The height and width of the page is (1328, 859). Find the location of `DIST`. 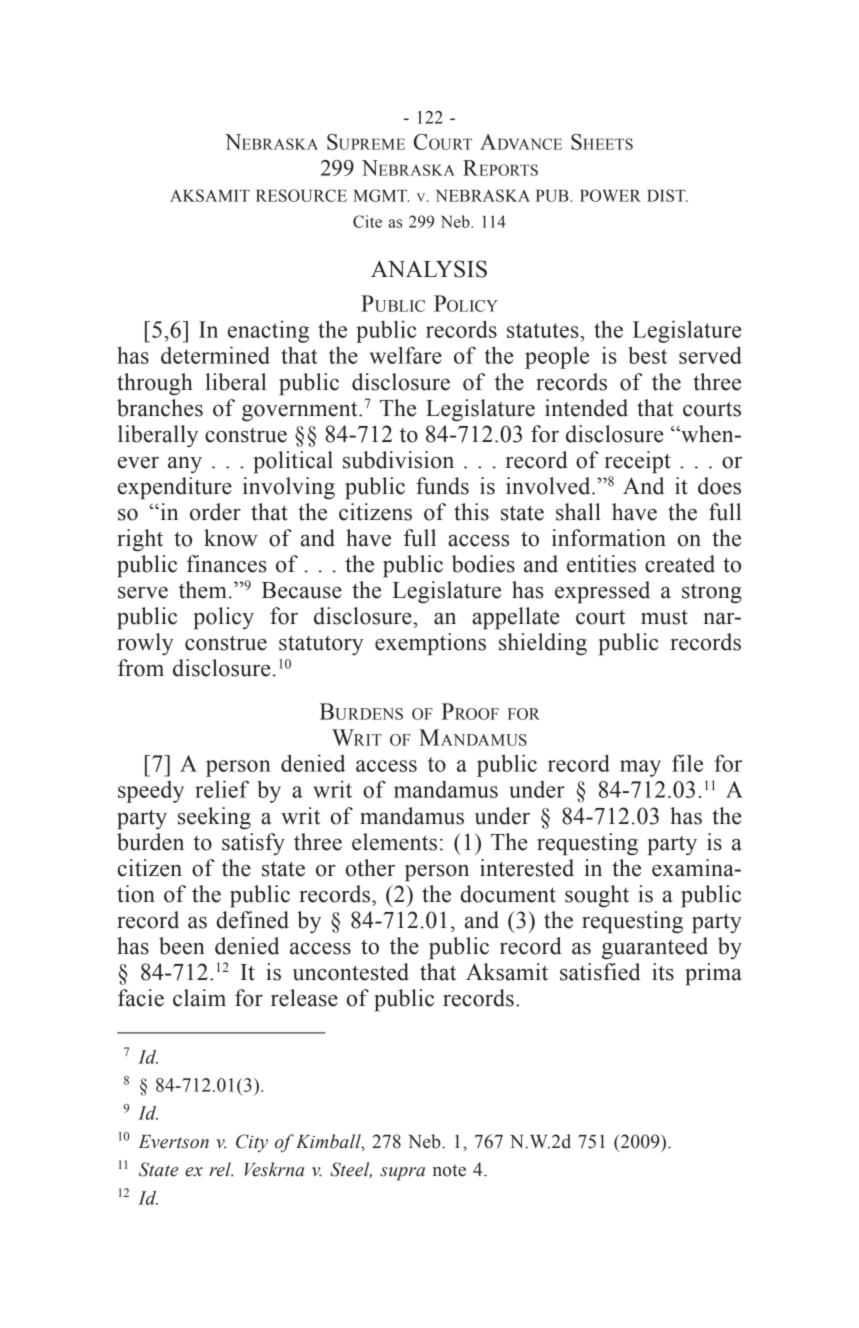

DIST is located at coordinates (667, 195).
